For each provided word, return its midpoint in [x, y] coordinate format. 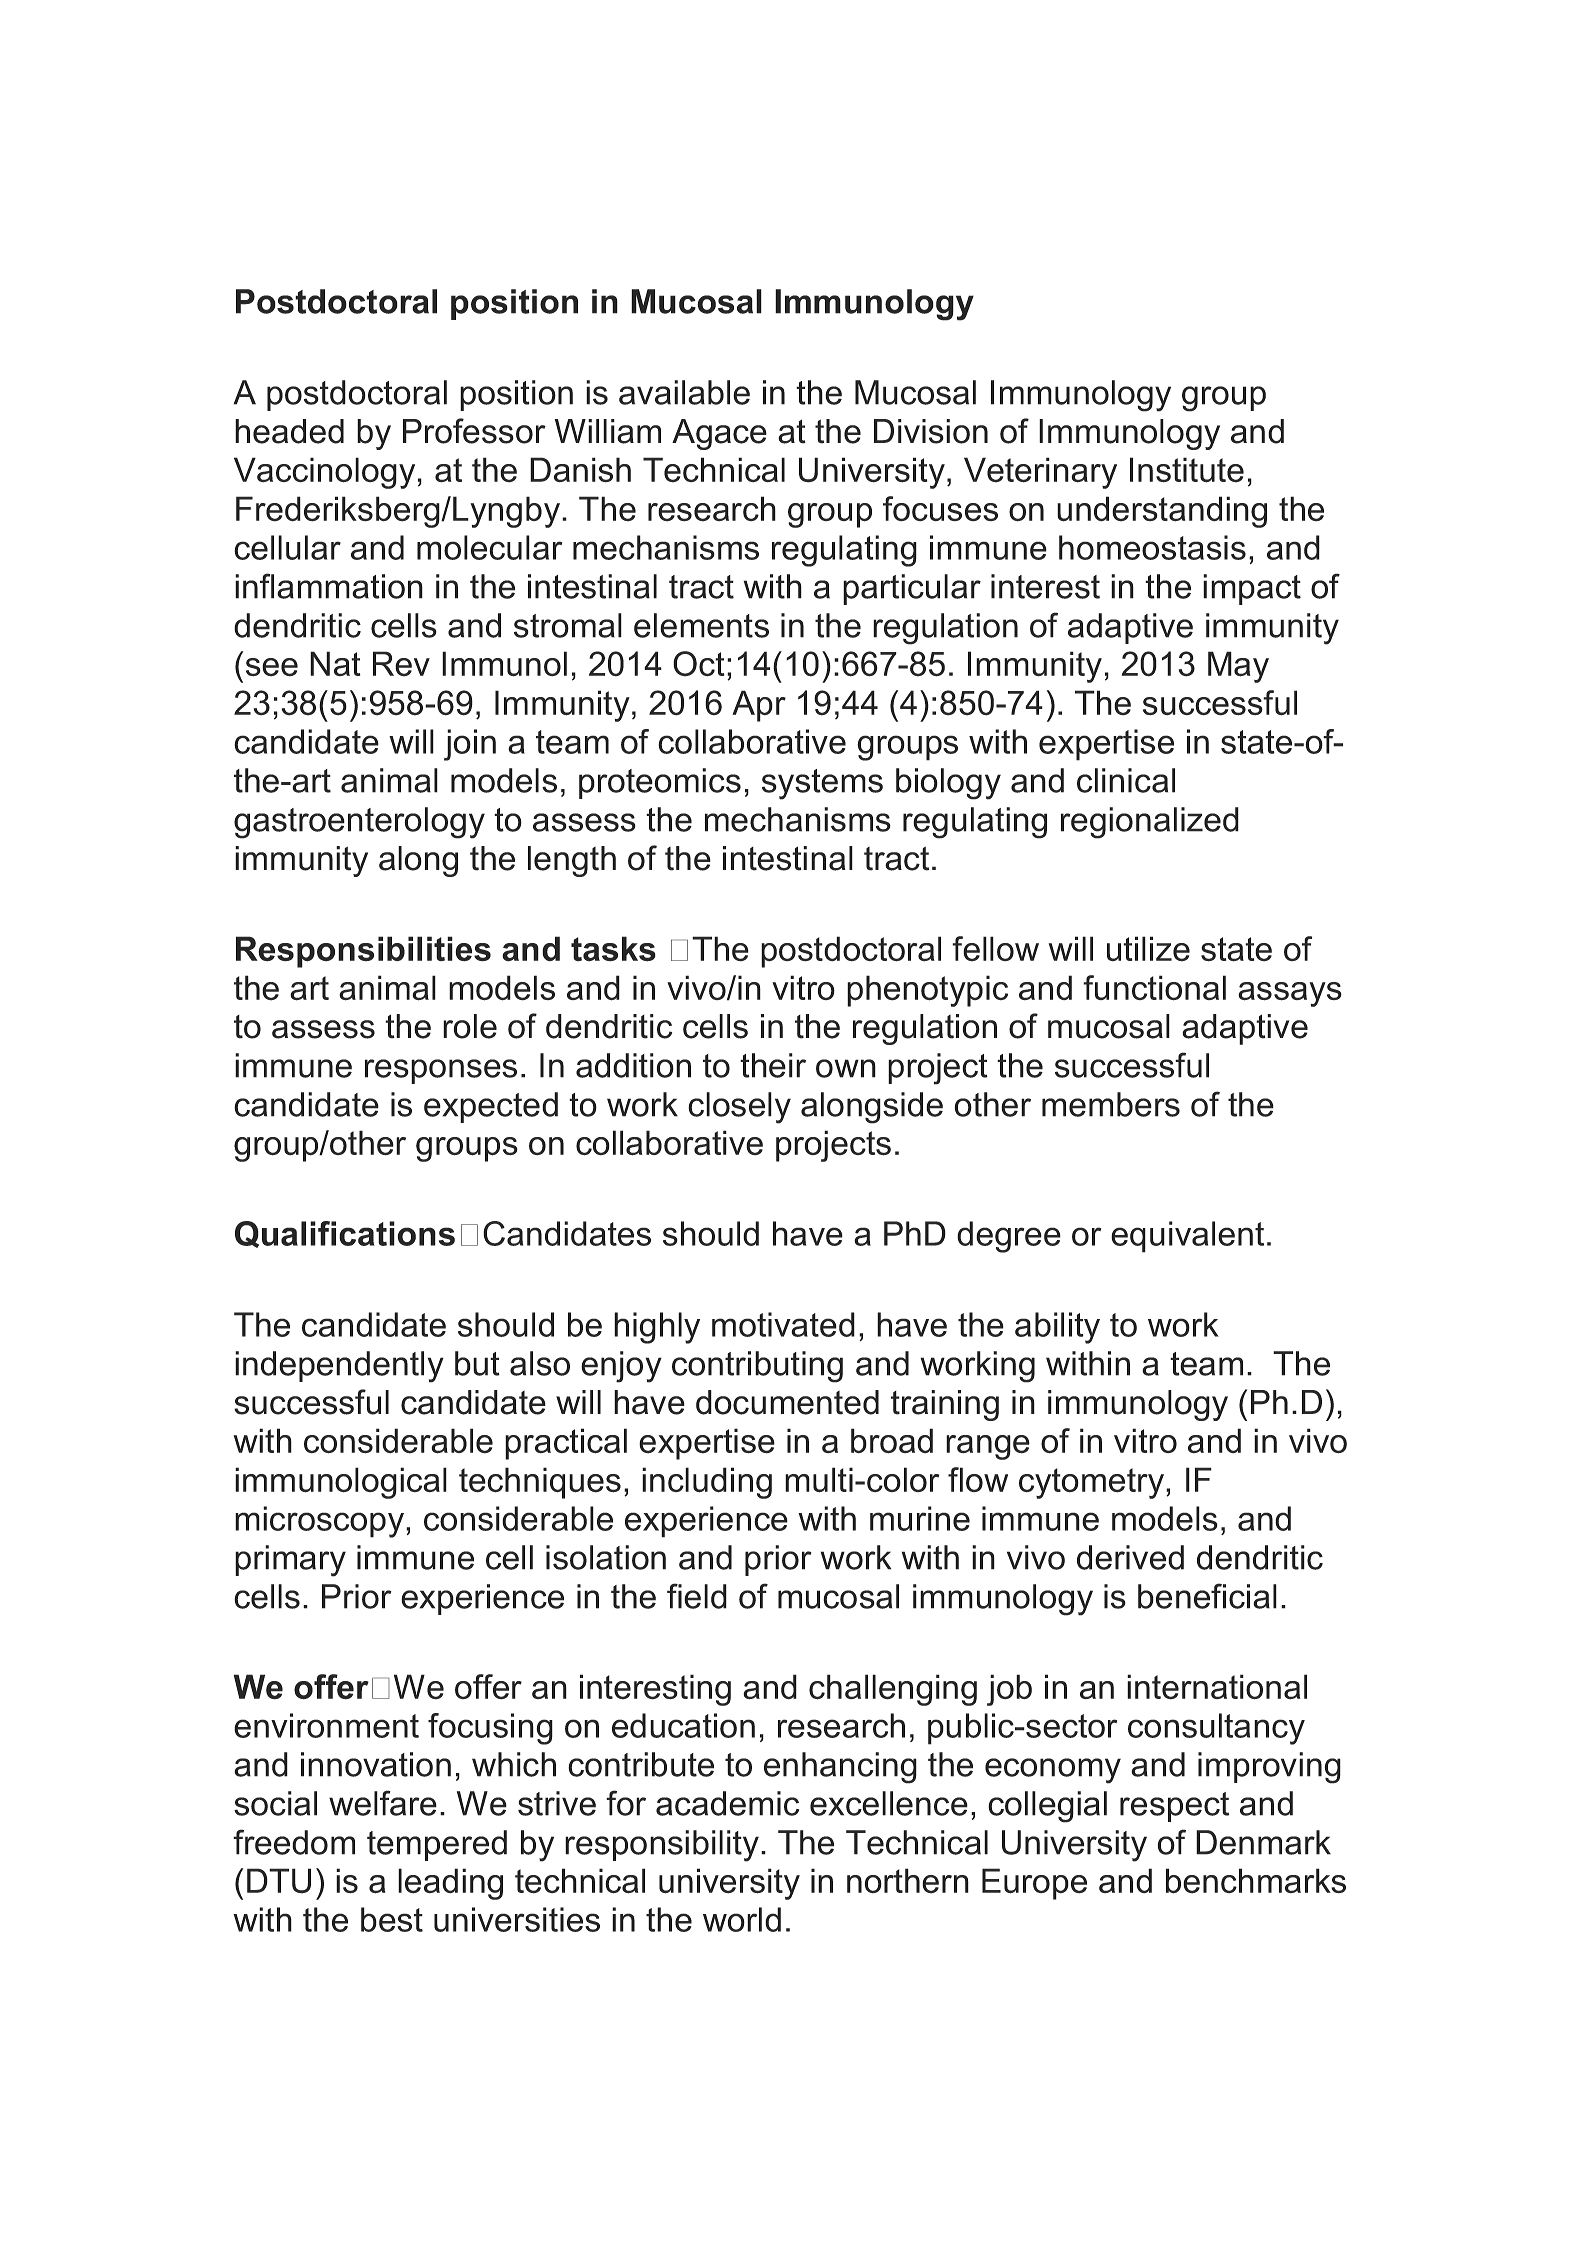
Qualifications [345, 1234]
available [684, 392]
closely [739, 1108]
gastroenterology [359, 823]
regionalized [1150, 823]
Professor [474, 431]
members [1111, 1104]
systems [822, 784]
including [707, 1483]
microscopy [321, 1522]
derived [1130, 1557]
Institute [1187, 470]
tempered [437, 1845]
